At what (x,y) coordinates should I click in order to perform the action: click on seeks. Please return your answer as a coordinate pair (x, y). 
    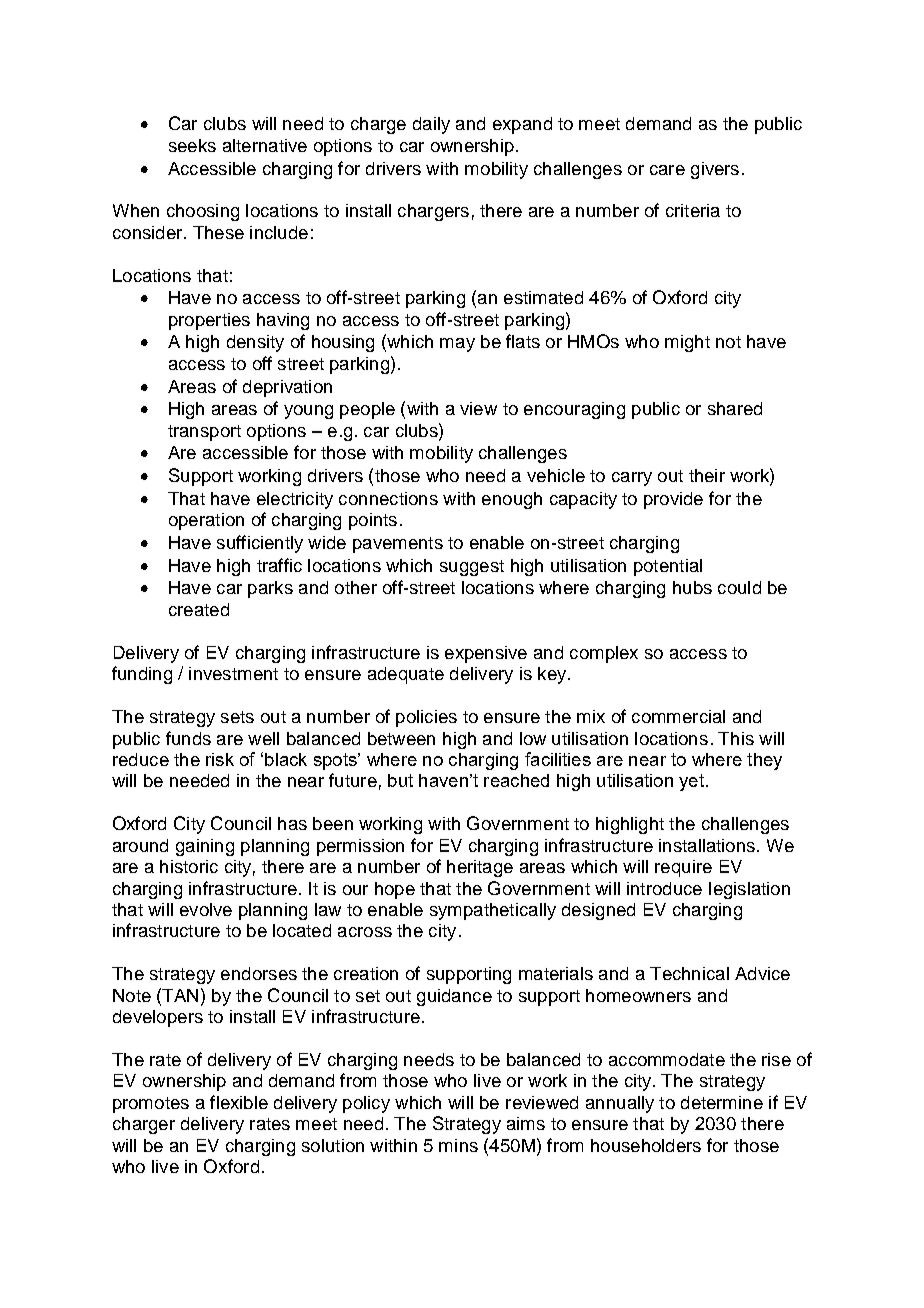
    Looking at the image, I should click on (192, 145).
